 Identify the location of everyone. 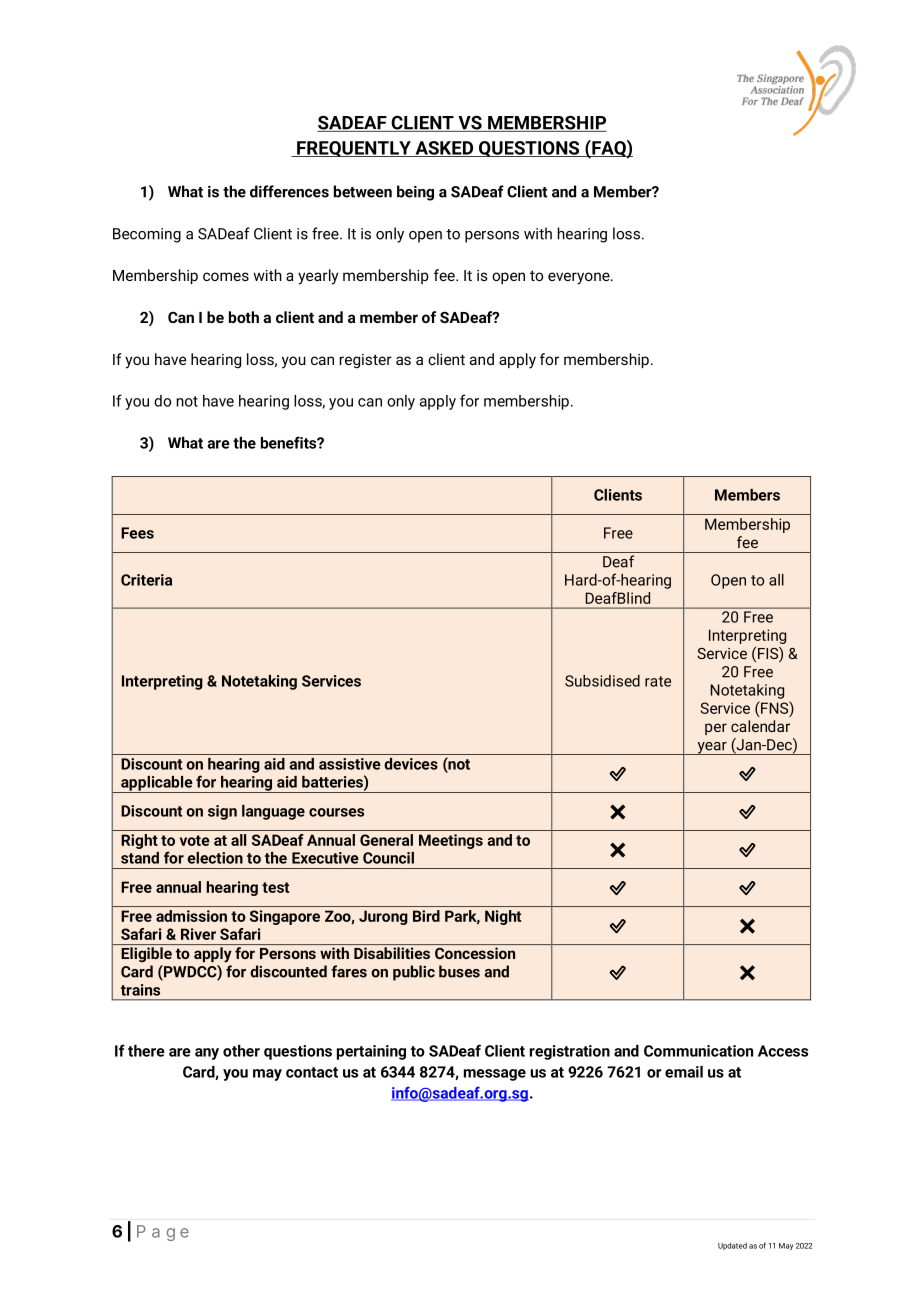
(580, 278).
